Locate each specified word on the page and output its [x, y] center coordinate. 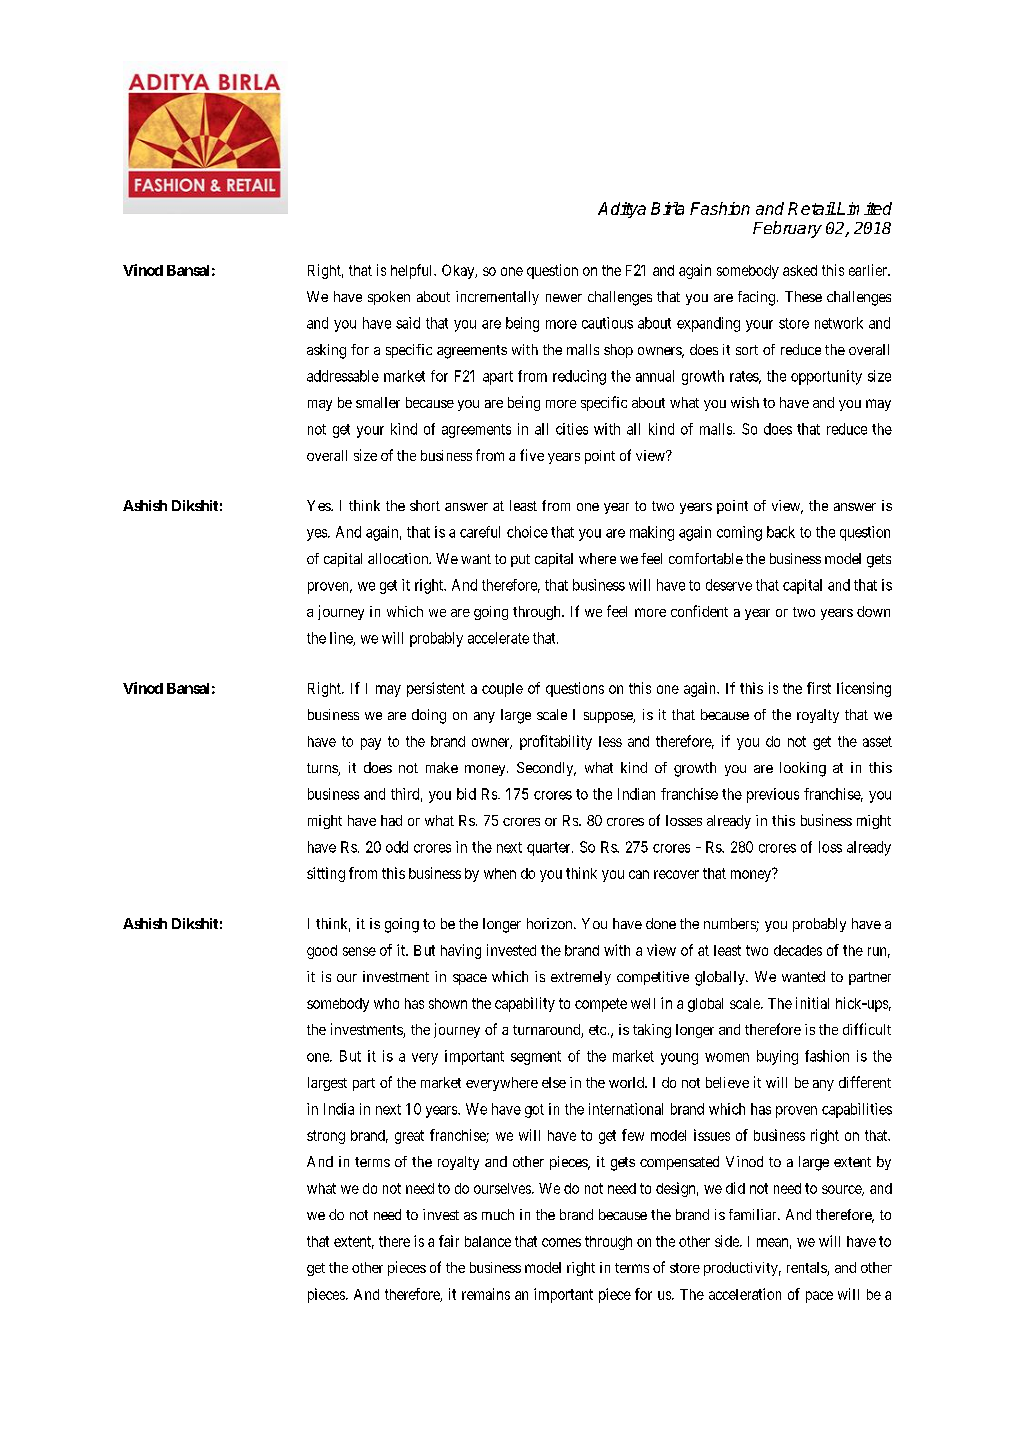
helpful [413, 271]
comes [561, 1242]
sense [359, 951]
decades [798, 950]
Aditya [622, 210]
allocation [399, 558]
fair [449, 1241]
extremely [581, 978]
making [652, 533]
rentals [807, 1269]
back [781, 532]
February [787, 229]
